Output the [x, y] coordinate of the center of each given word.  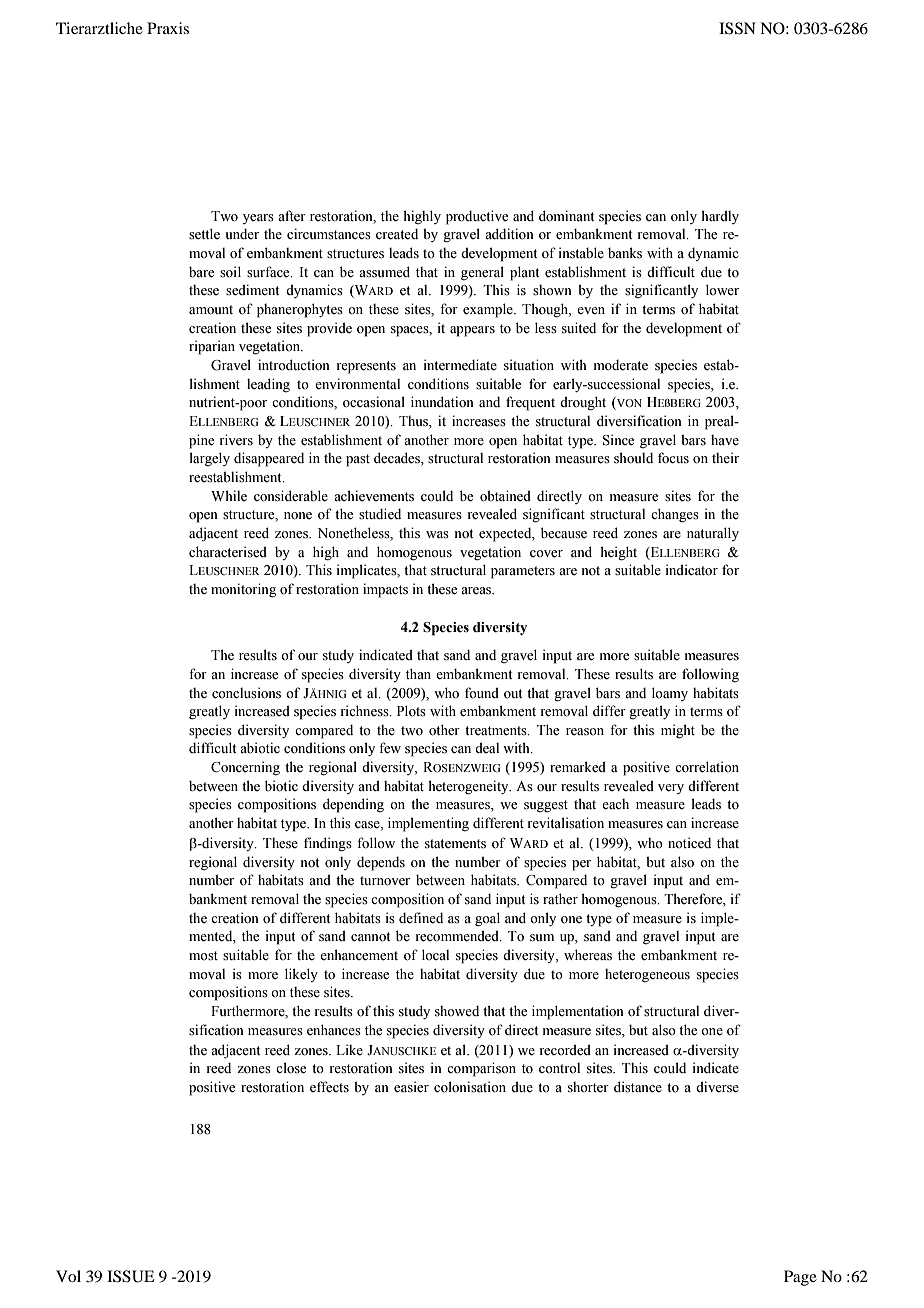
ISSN [737, 28]
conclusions [246, 693]
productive [477, 217]
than [418, 673]
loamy [670, 694]
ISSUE [130, 1276]
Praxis [168, 28]
